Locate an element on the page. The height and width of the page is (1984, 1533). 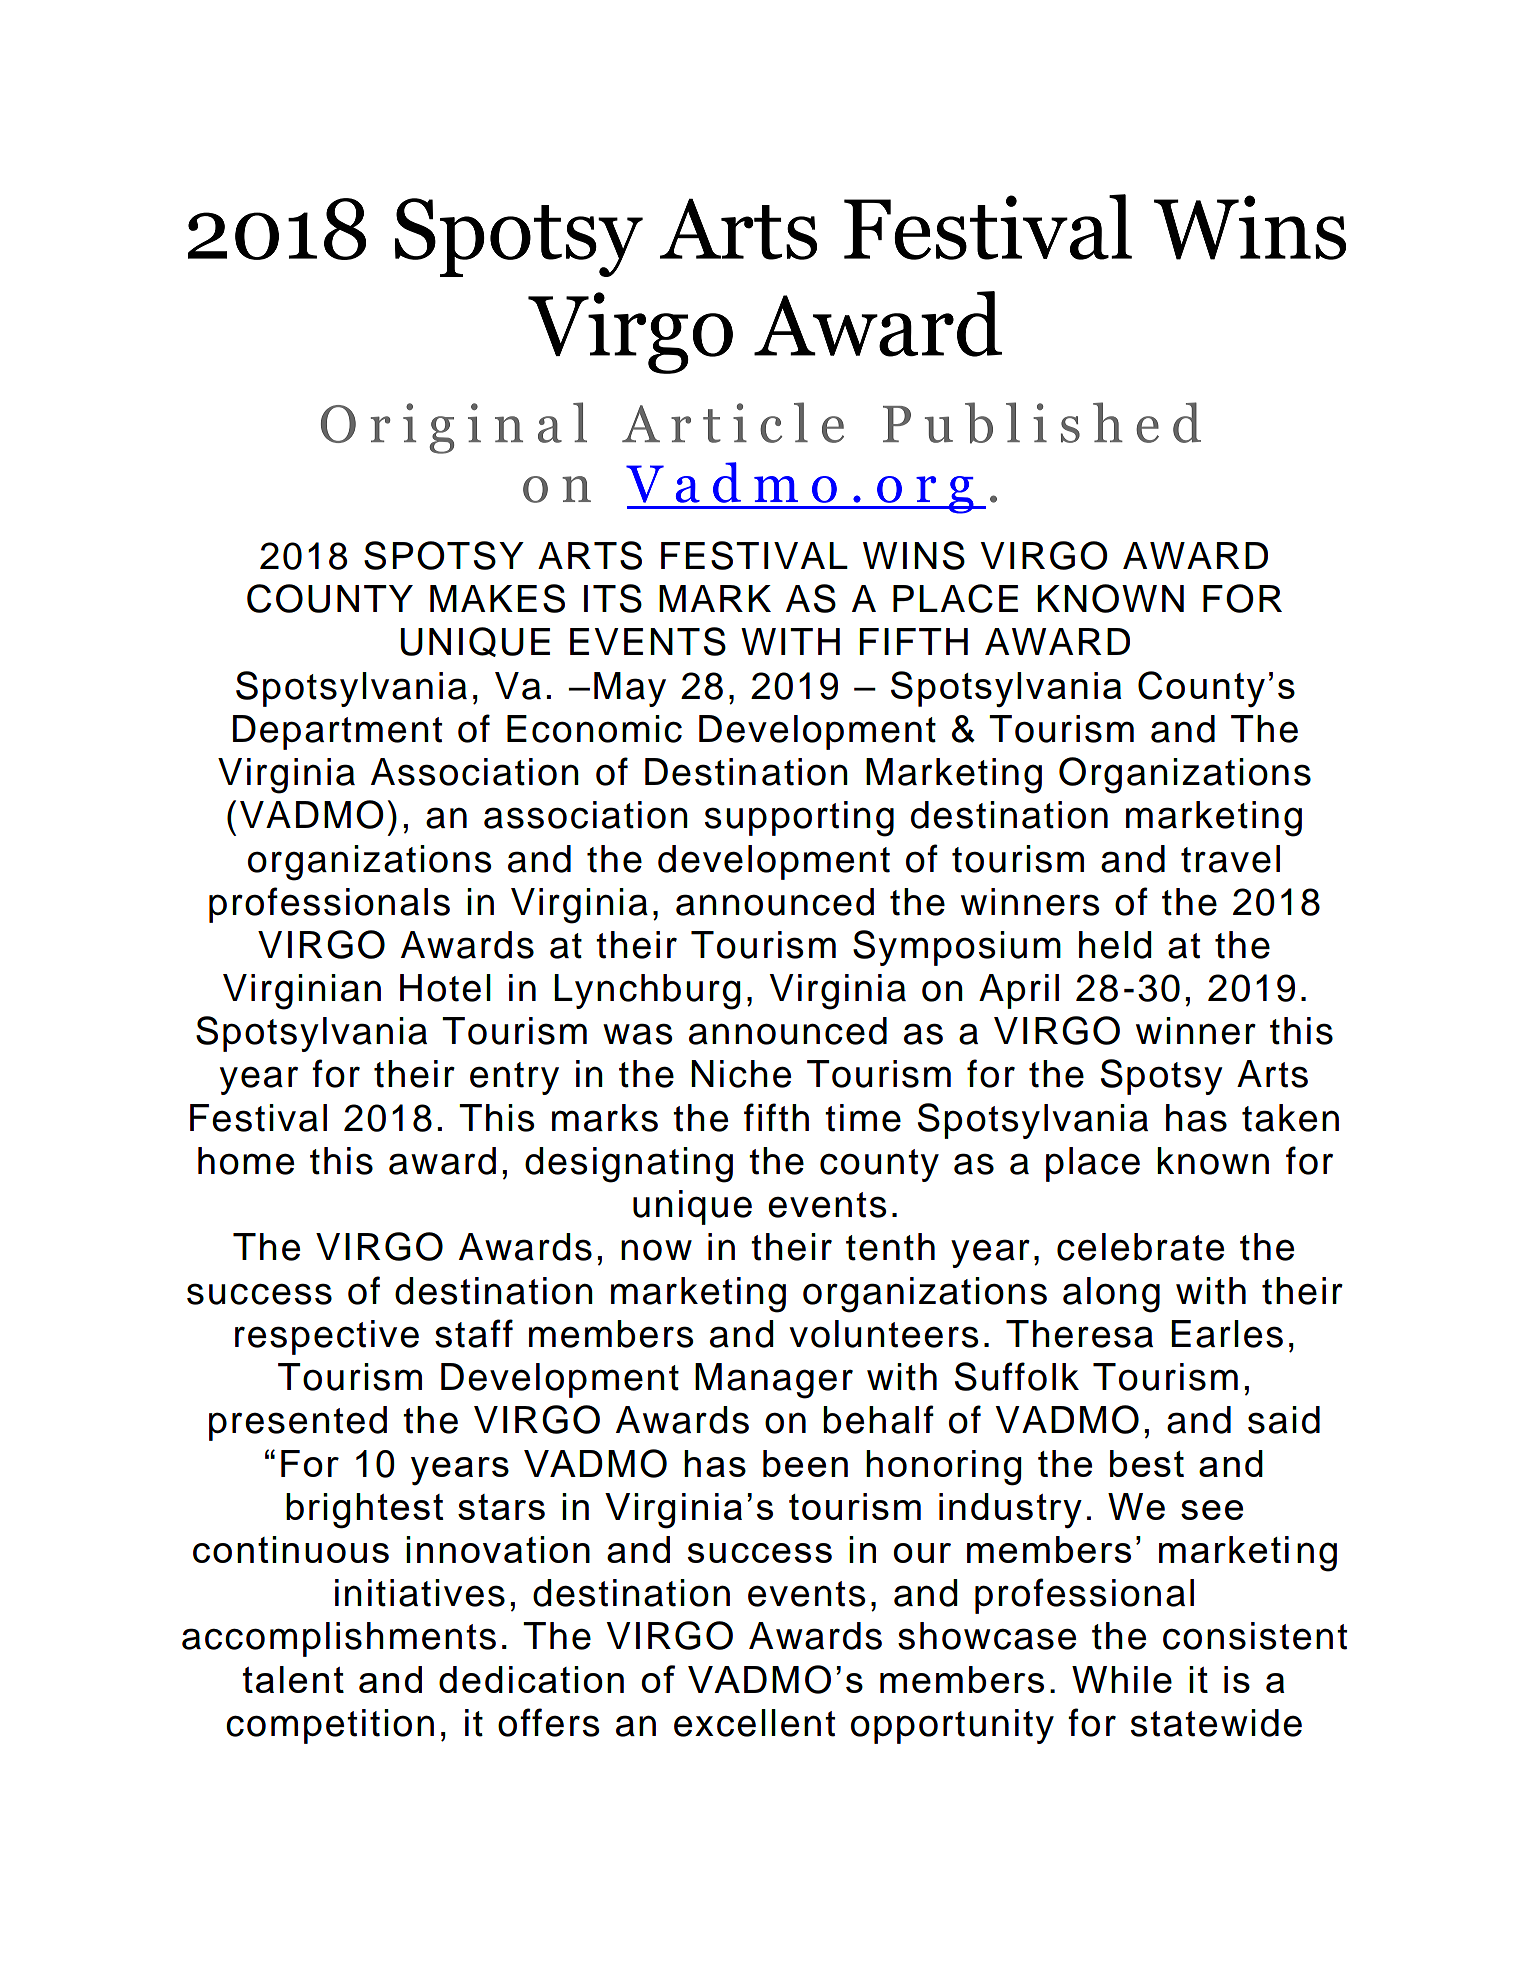
travel is located at coordinates (1230, 859).
